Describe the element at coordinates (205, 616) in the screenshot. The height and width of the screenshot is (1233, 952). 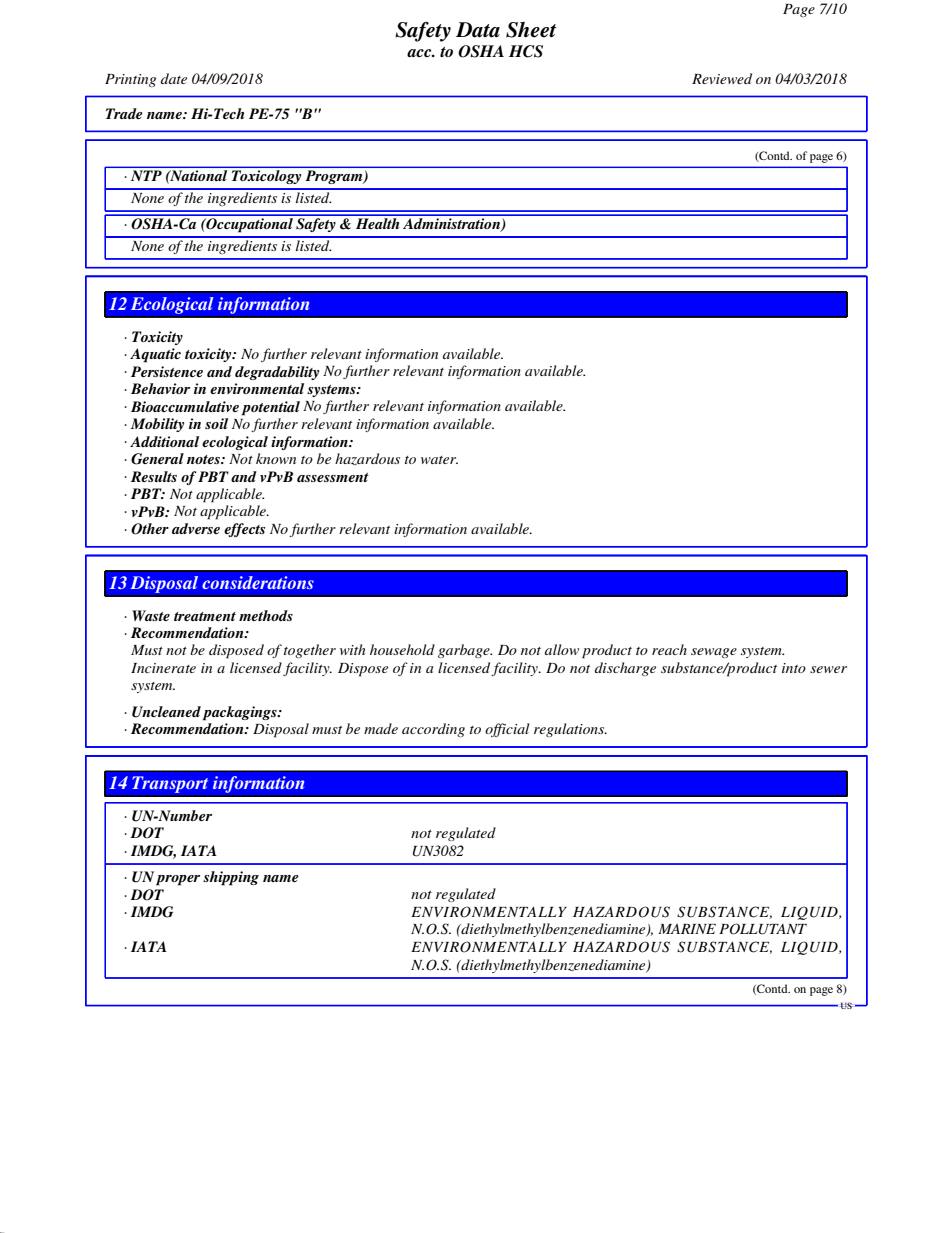
I see `treatment` at that location.
